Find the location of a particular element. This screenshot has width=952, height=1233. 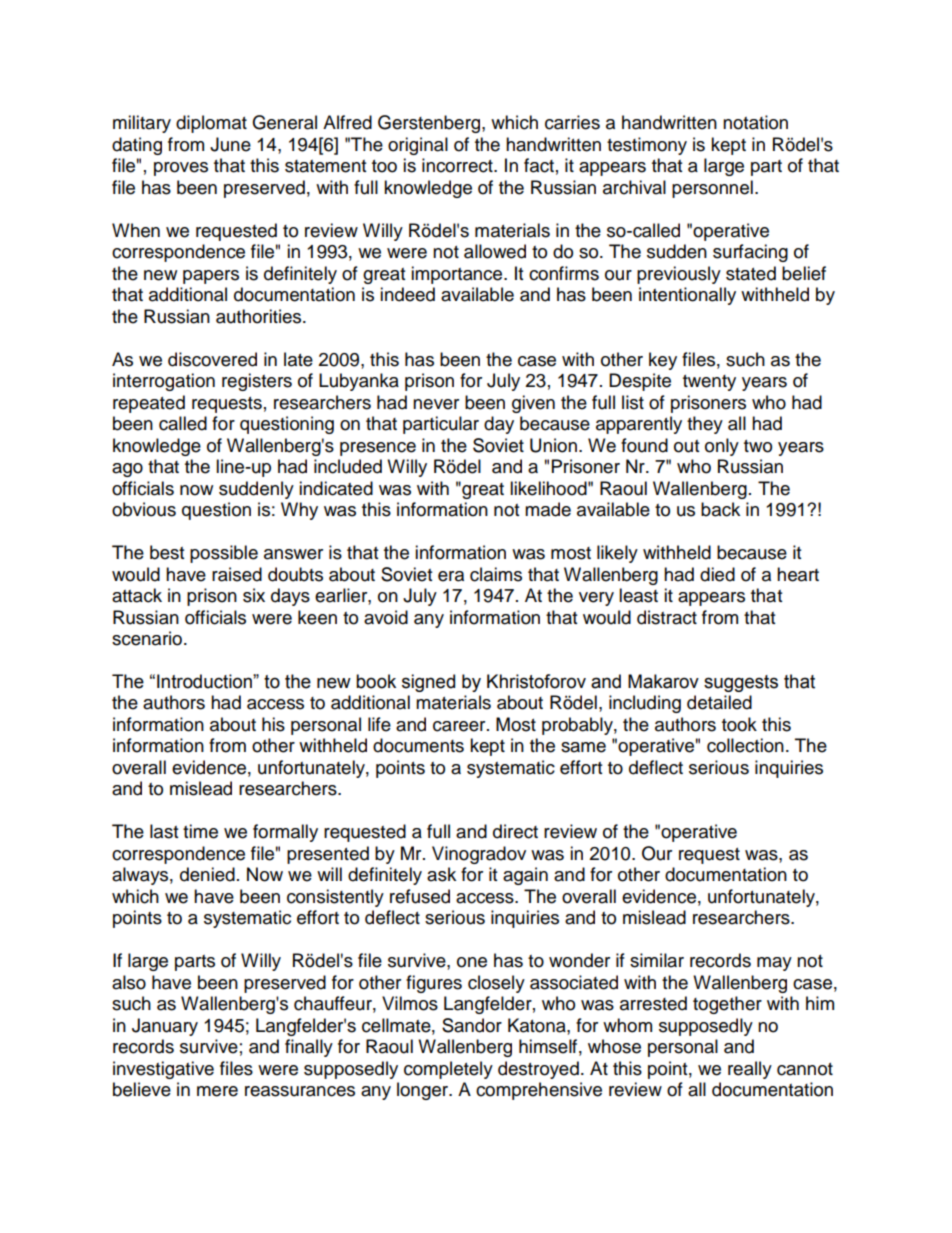

died is located at coordinates (717, 574).
